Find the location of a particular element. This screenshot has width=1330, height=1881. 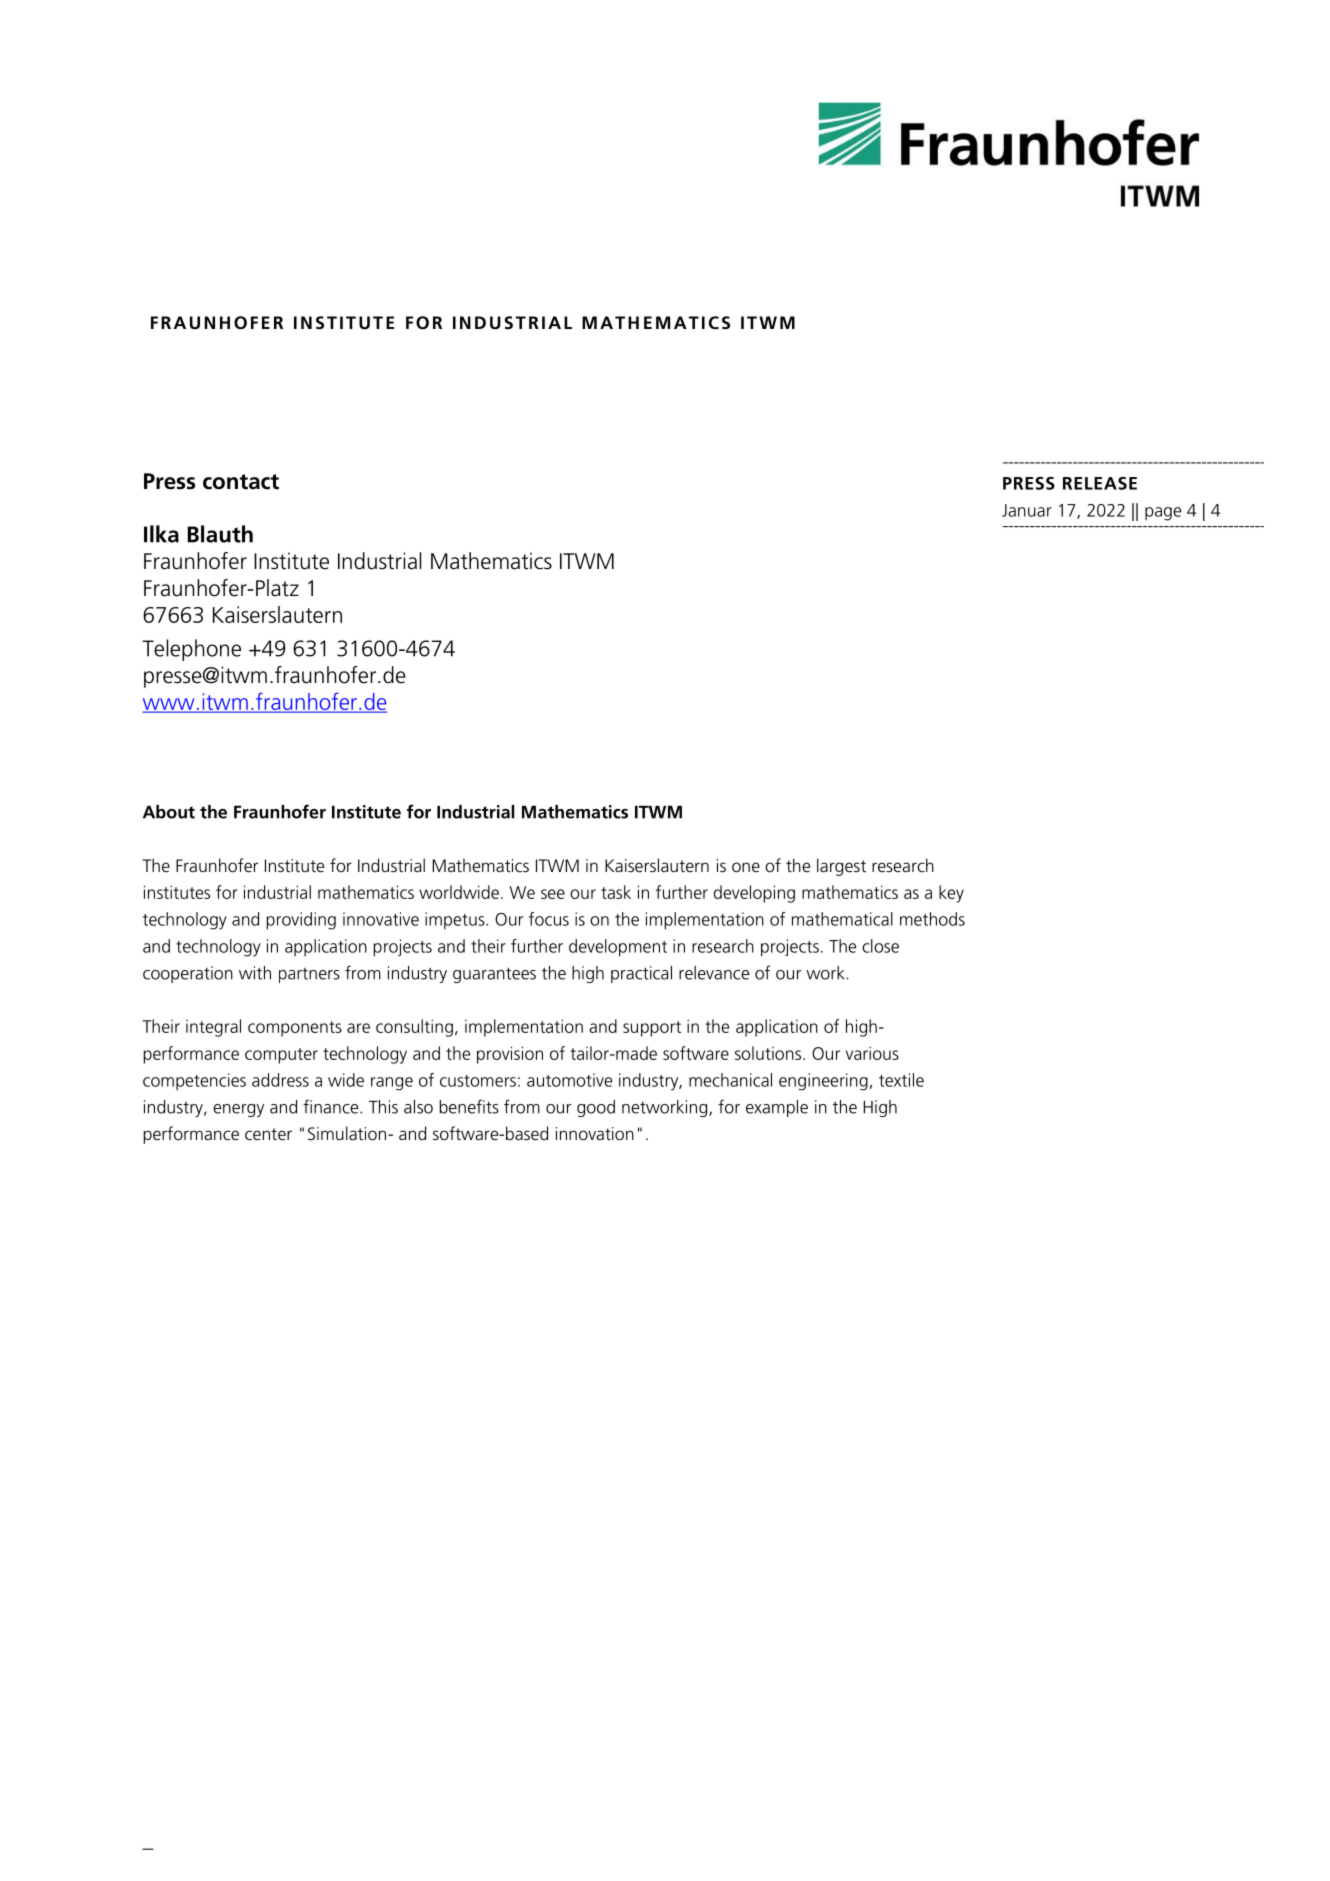

key is located at coordinates (951, 894).
